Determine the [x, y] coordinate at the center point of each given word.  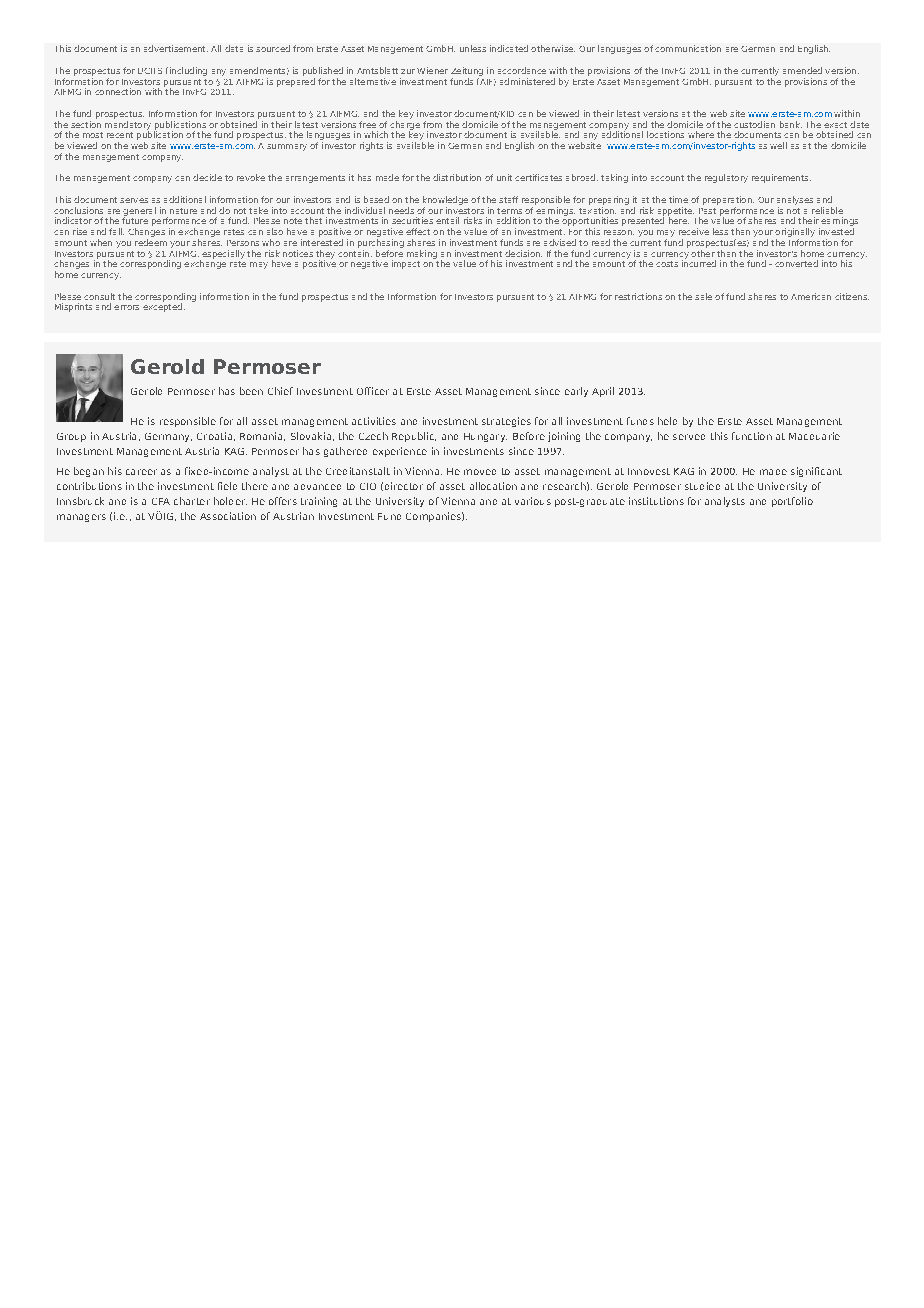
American [811, 296]
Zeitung [467, 71]
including [187, 71]
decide [207, 177]
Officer [373, 391]
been [251, 391]
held [667, 421]
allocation [493, 486]
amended [802, 70]
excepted [162, 306]
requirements [781, 178]
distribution [457, 177]
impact [406, 264]
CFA [161, 501]
